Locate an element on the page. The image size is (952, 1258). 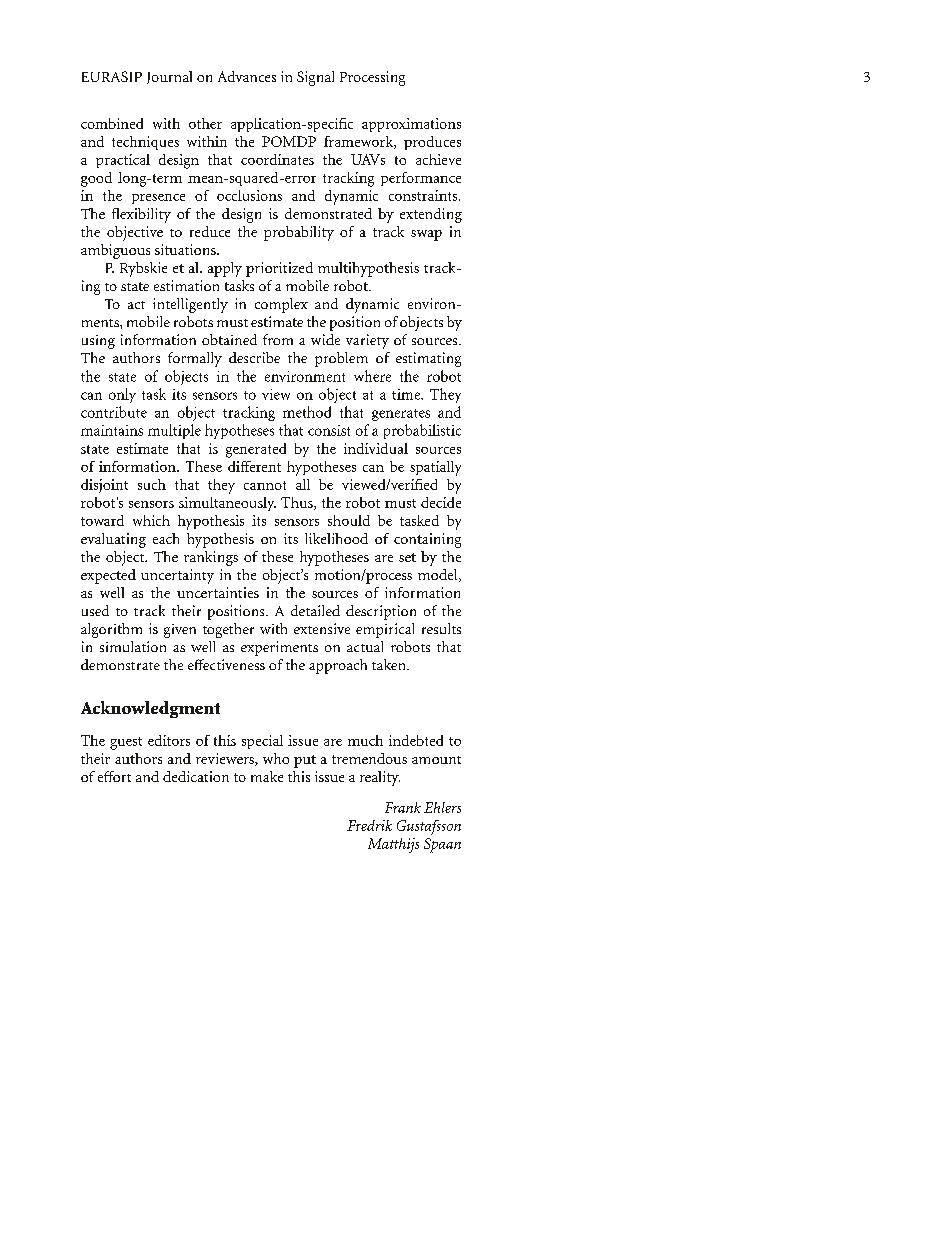
maintains is located at coordinates (112, 430).
